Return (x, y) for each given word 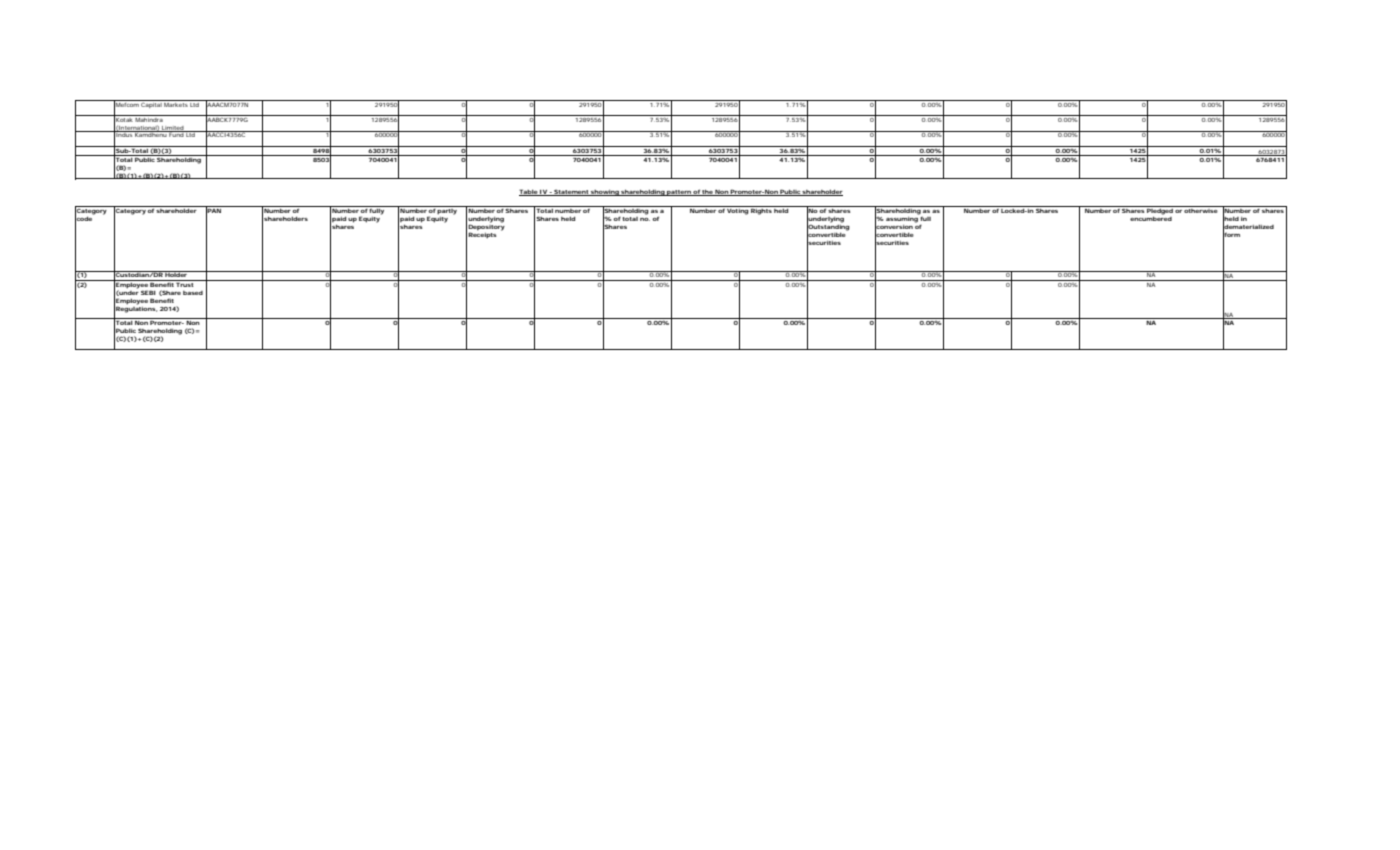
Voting (738, 210)
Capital (152, 104)
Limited (173, 129)
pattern (679, 193)
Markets (176, 103)
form (1231, 234)
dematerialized (1248, 226)
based (193, 293)
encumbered (1151, 217)
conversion (894, 226)
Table (529, 192)
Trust (185, 283)
